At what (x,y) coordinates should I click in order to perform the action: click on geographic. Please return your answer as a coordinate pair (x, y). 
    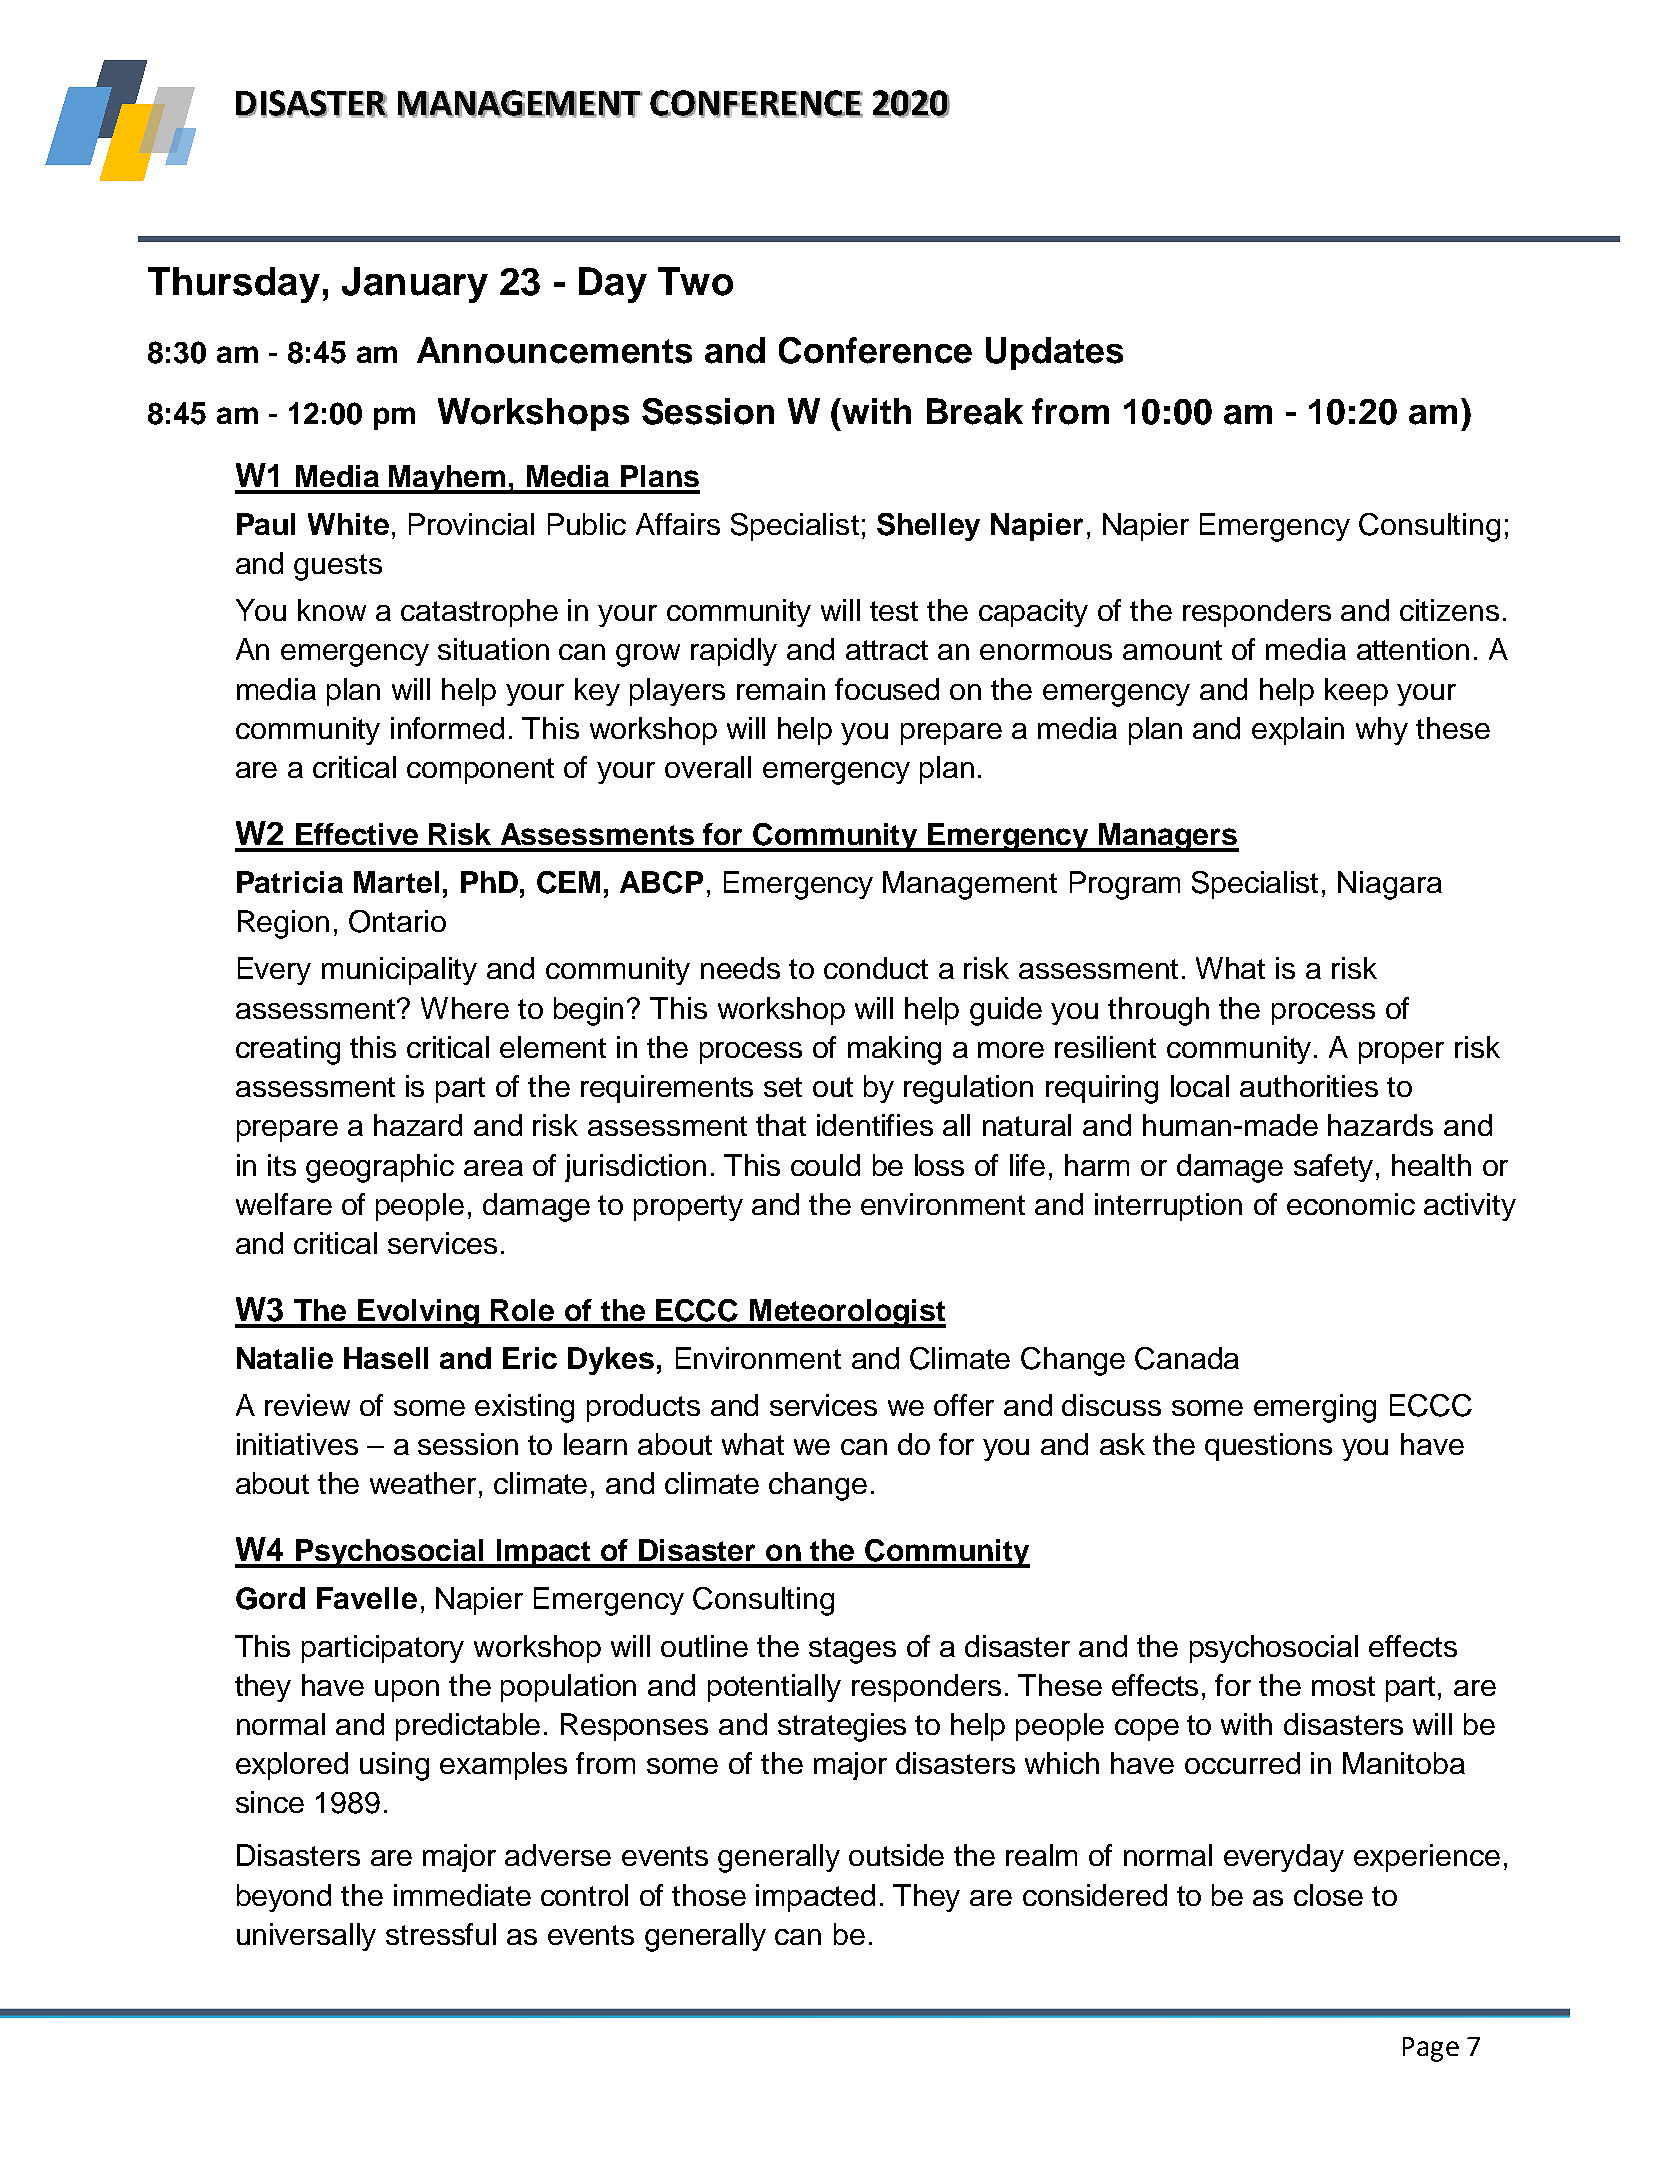
    Looking at the image, I should click on (380, 1168).
